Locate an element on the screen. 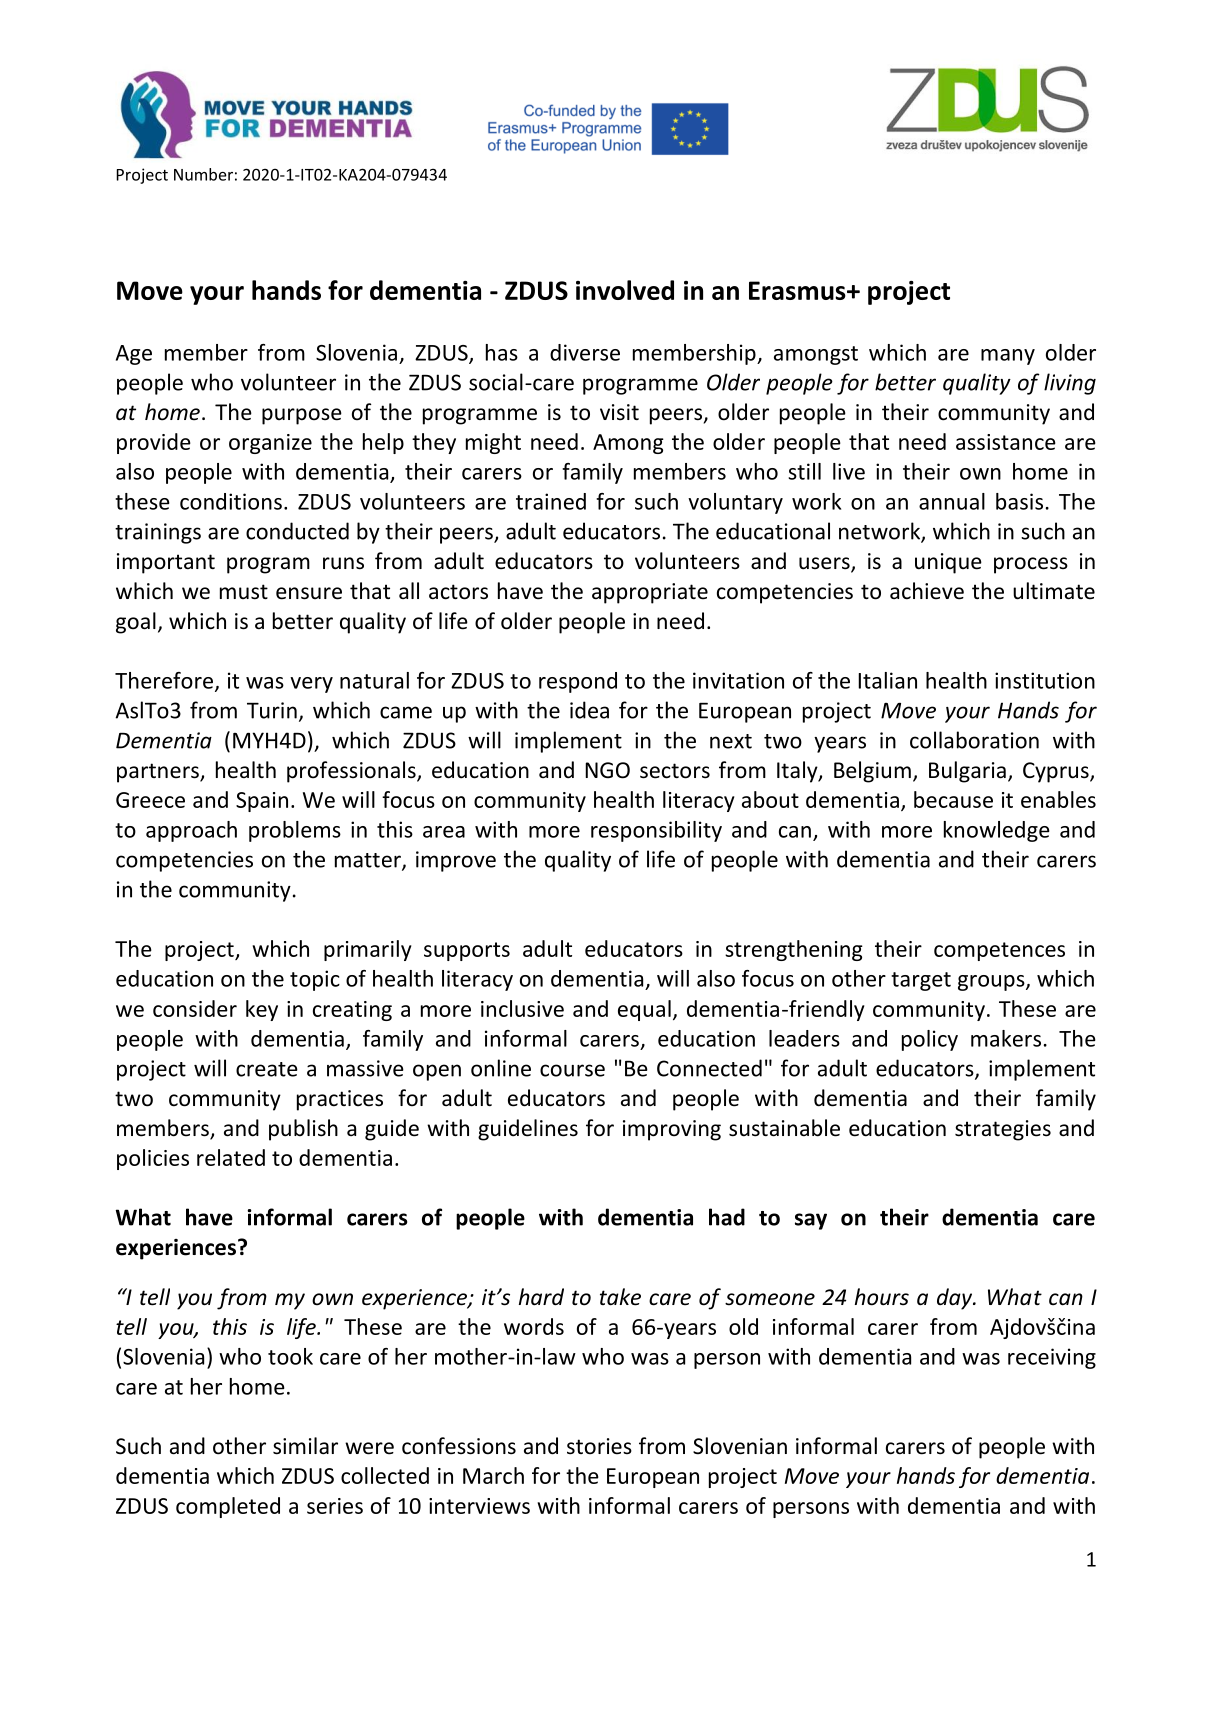 The height and width of the screenshot is (1714, 1212). related is located at coordinates (231, 1157).
